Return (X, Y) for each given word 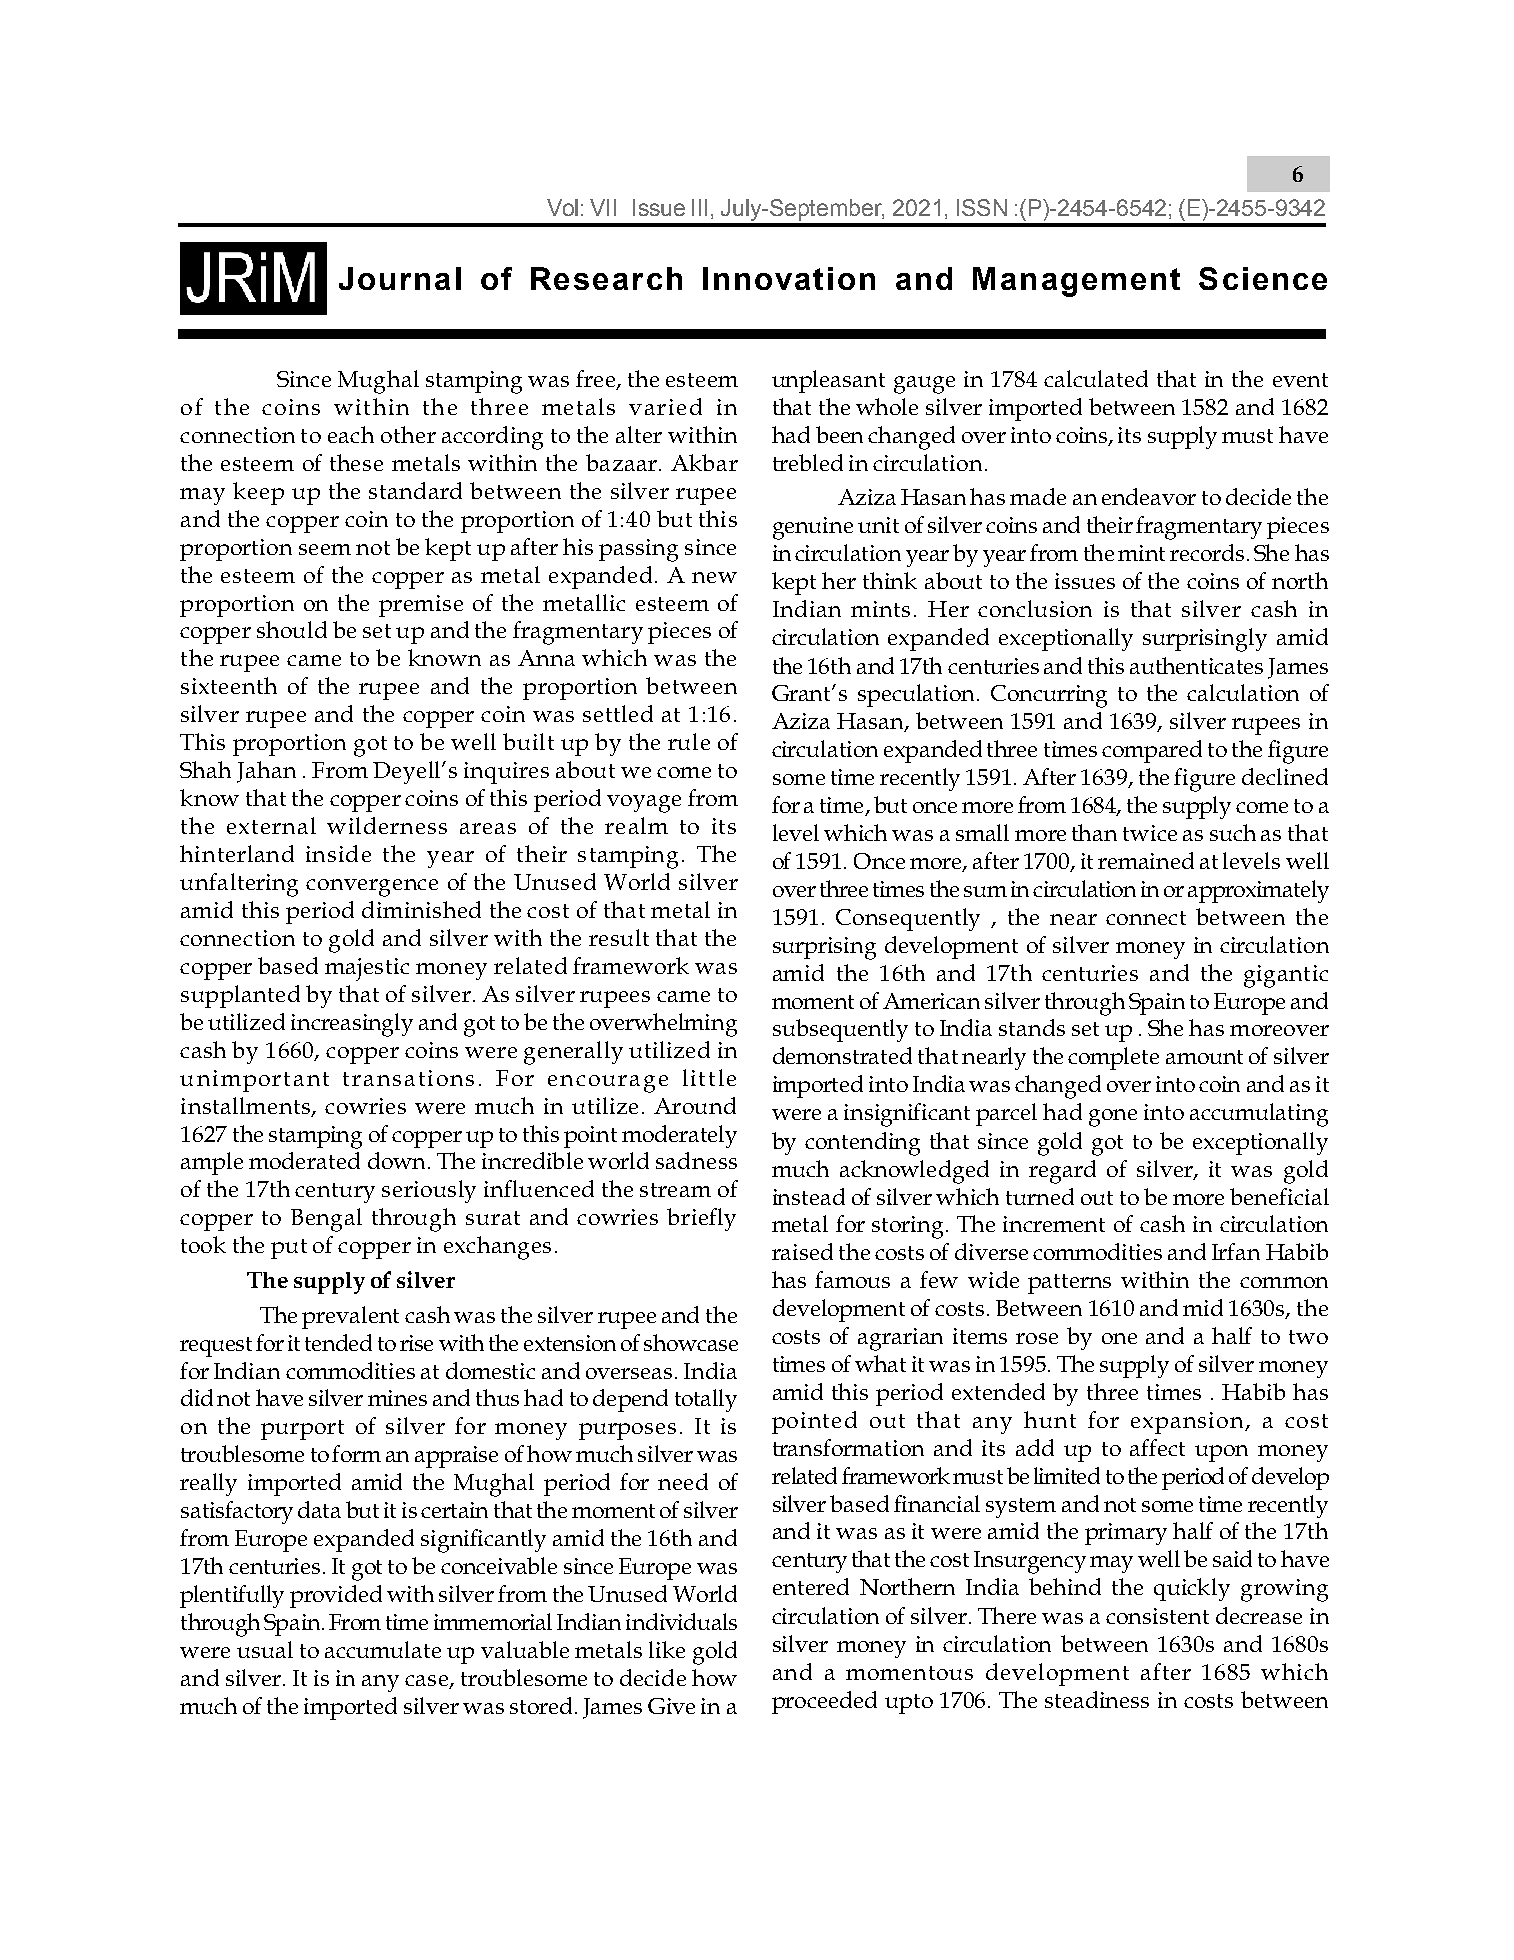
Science (1263, 278)
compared (1152, 751)
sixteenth (229, 685)
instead (809, 1196)
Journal (400, 278)
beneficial (1279, 1196)
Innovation (789, 278)
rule (689, 741)
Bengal (326, 1220)
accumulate (383, 1649)
